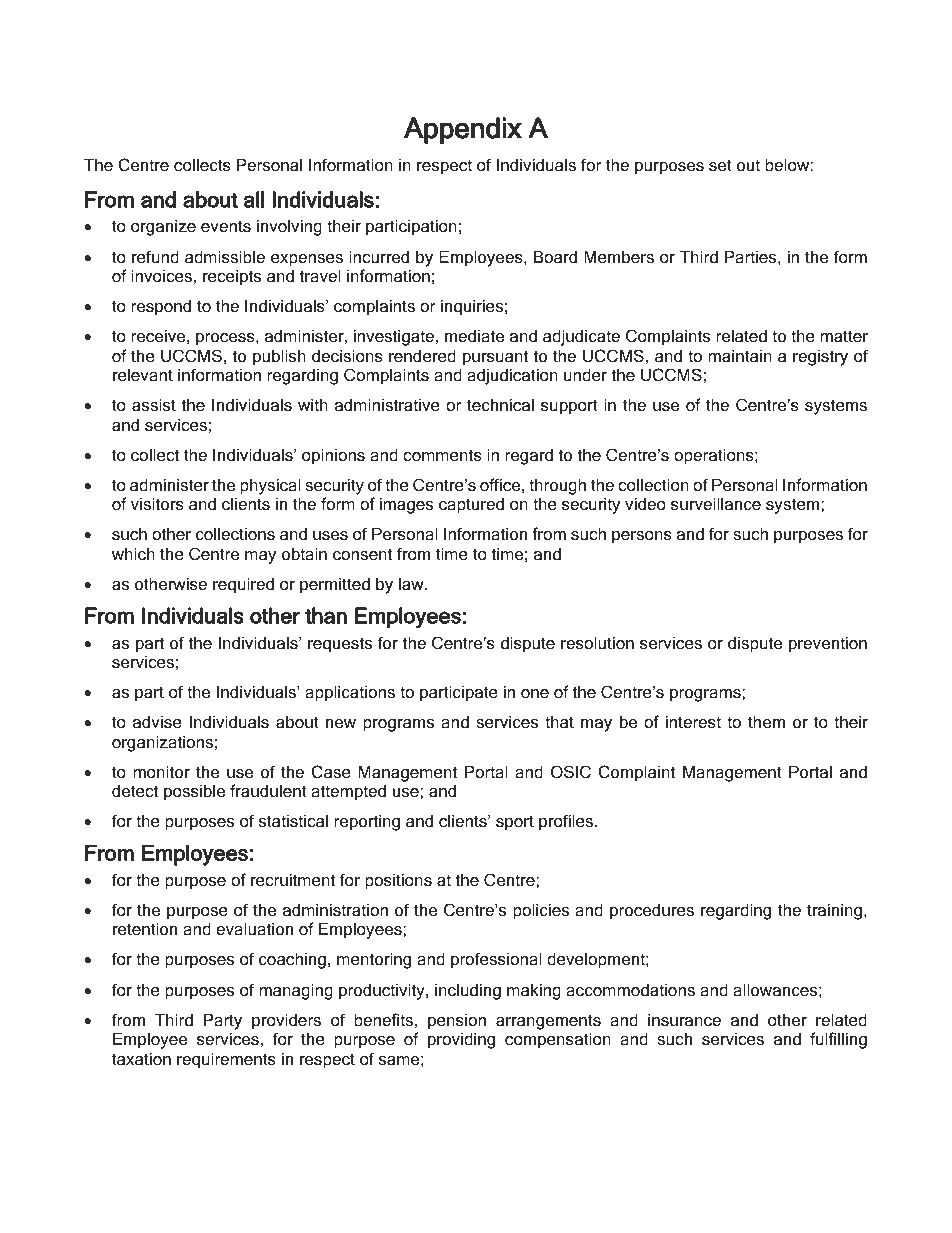 This screenshot has width=952, height=1233. I want to click on providing, so click(461, 1040).
